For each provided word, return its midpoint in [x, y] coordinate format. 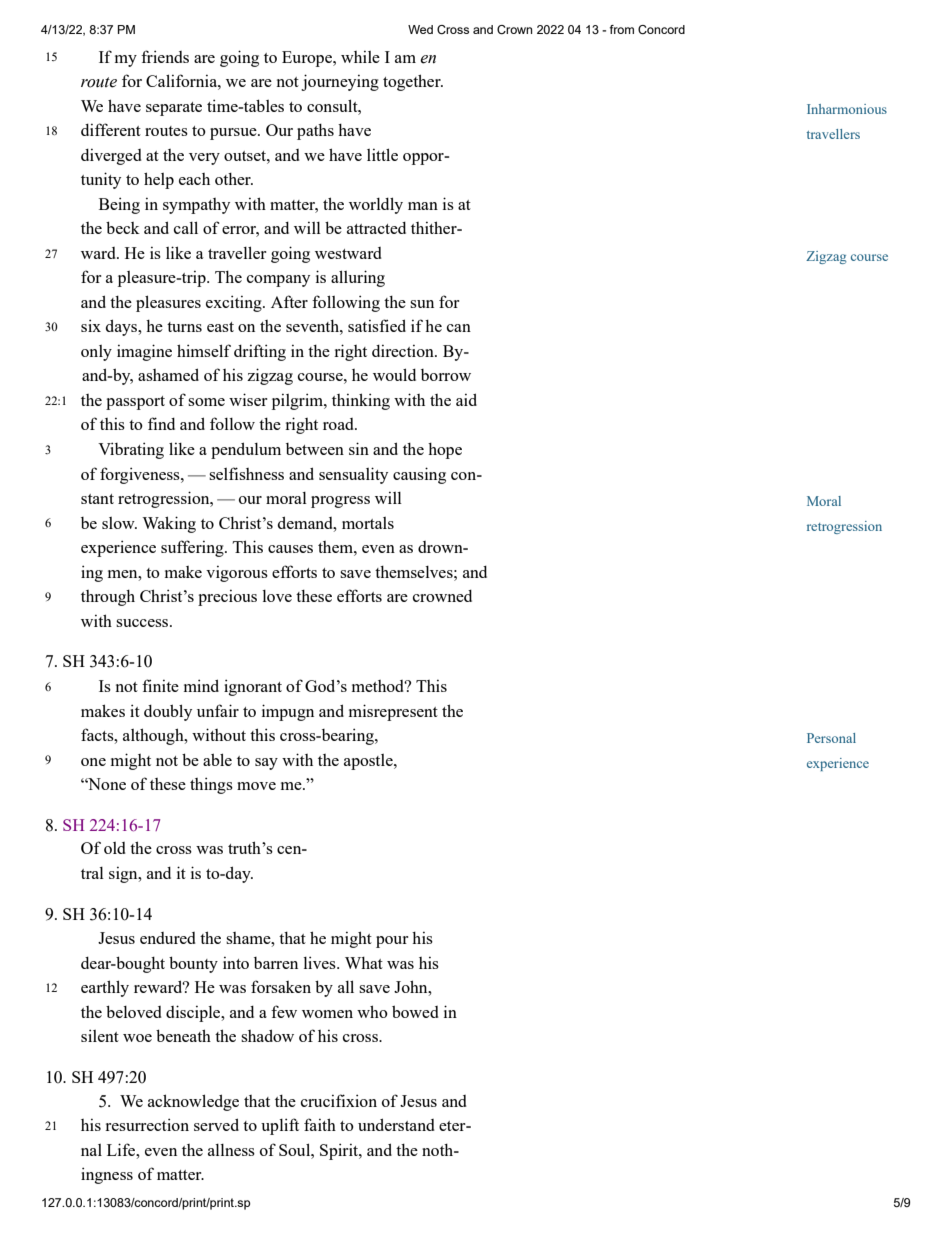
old [115, 848]
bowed [415, 1011]
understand [396, 1124]
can [459, 328]
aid [466, 399]
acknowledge [193, 1102]
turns [184, 327]
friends [165, 56]
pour [392, 942]
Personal [831, 738]
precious [227, 598]
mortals [368, 523]
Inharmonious [847, 109]
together [413, 82]
